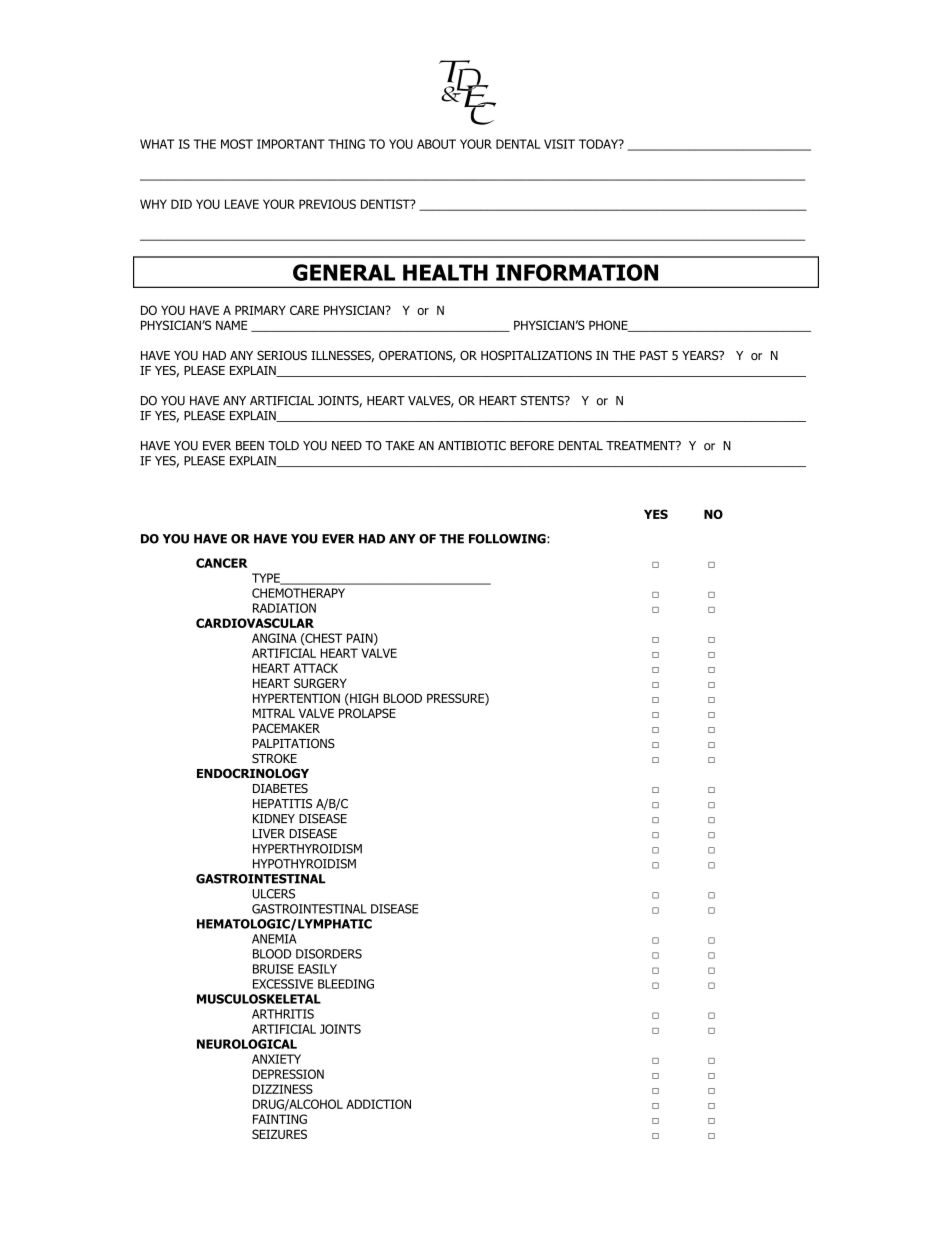 The image size is (952, 1233). Describe the element at coordinates (436, 144) in the page. I see `ABOUT` at that location.
